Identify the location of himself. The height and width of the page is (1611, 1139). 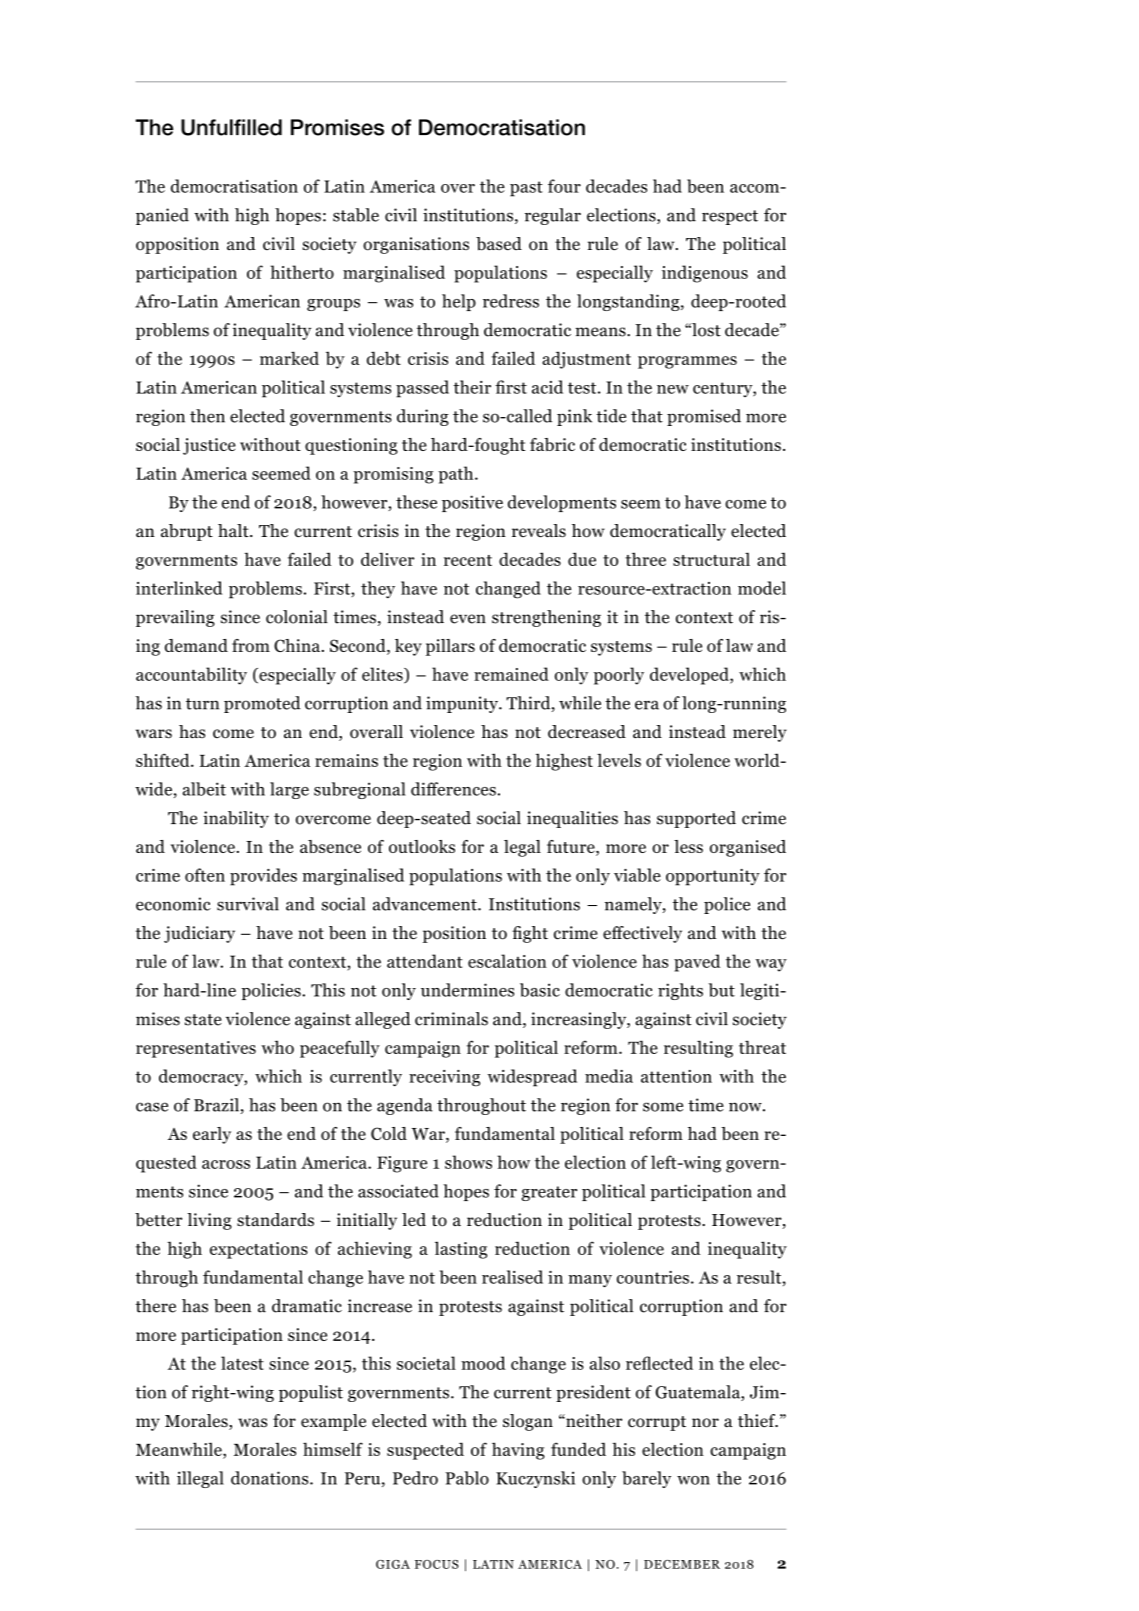
(333, 1449).
